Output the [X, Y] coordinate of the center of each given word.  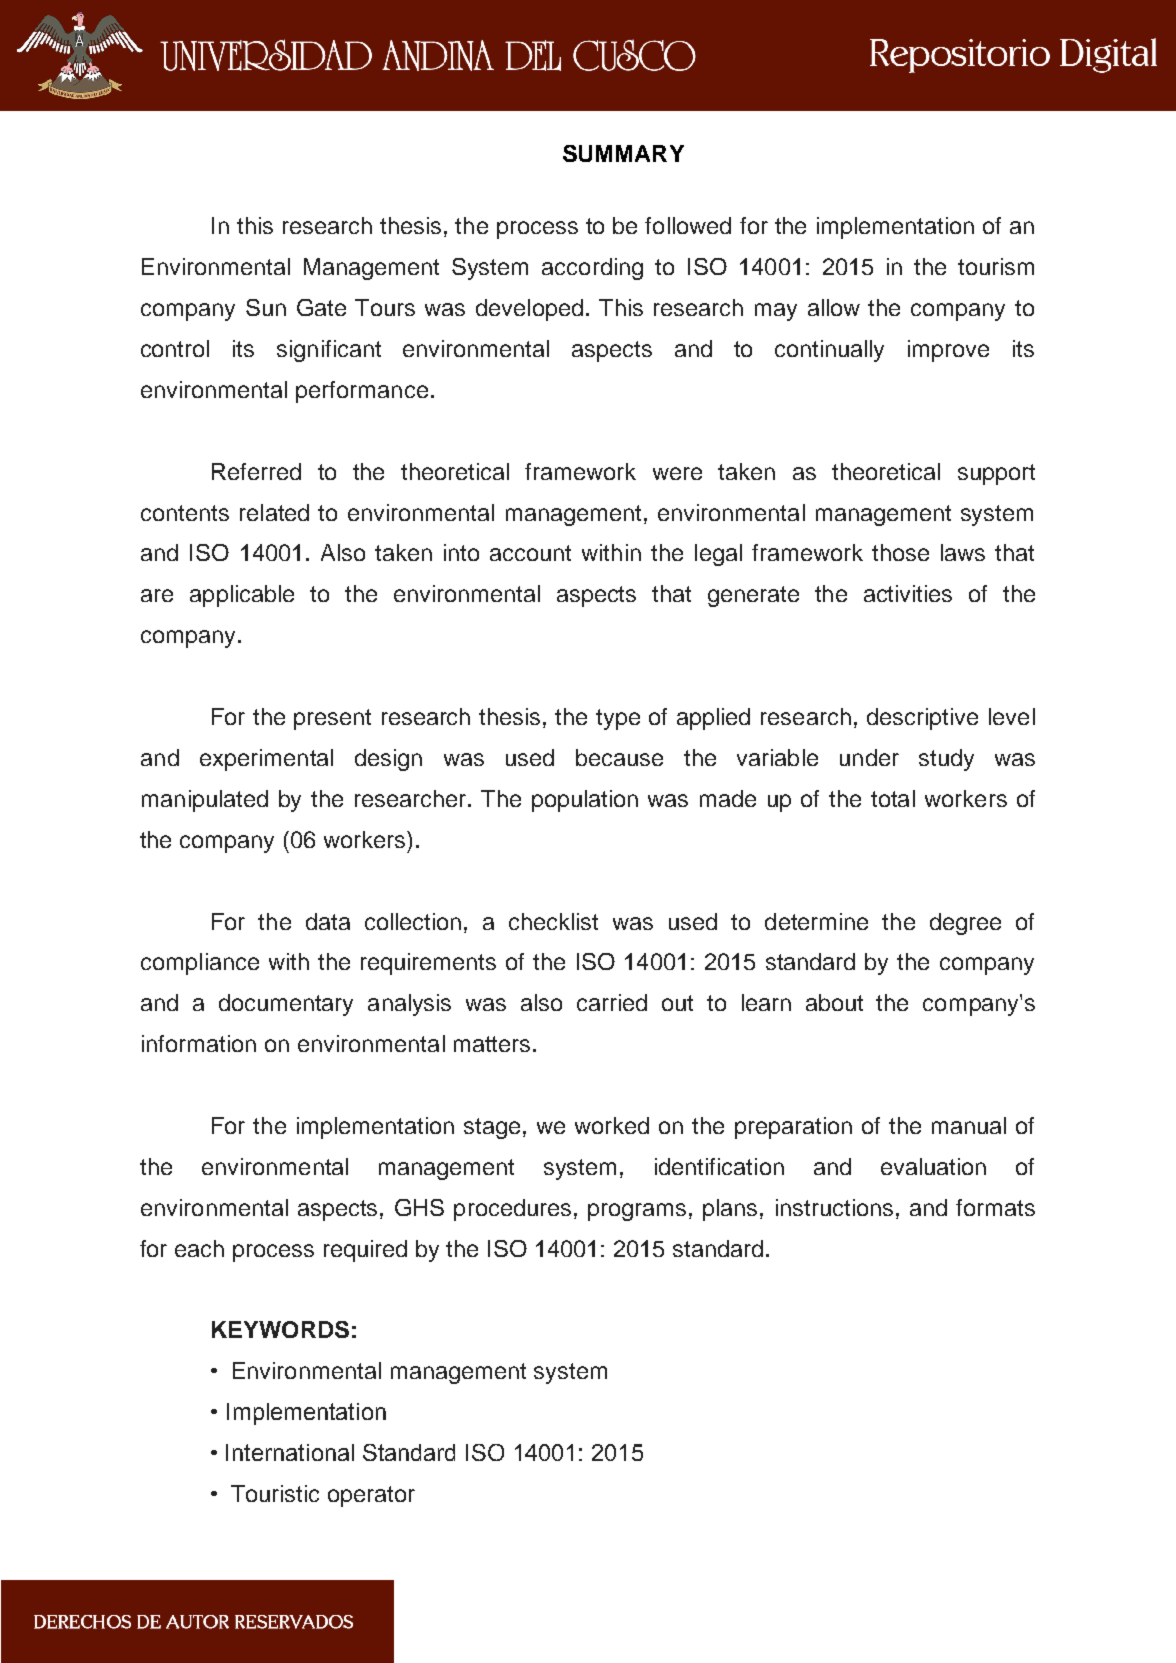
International [290, 1452]
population [585, 801]
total [893, 798]
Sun [266, 307]
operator [371, 1496]
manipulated [205, 801]
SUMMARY [623, 153]
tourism [996, 266]
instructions [834, 1207]
